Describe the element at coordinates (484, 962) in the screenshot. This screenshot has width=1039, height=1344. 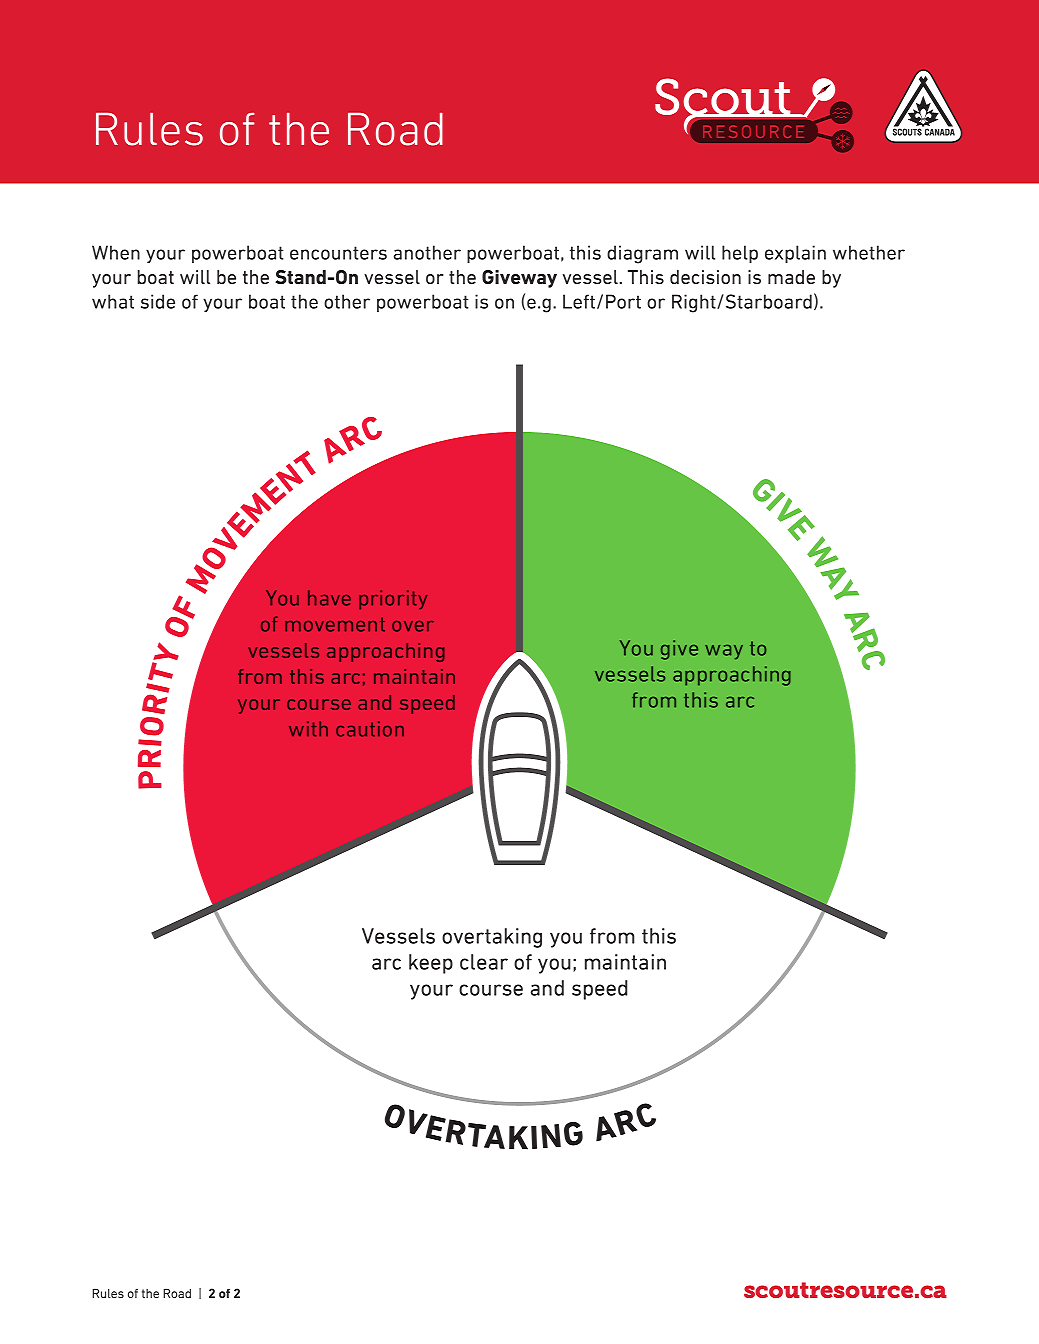
I see `clear` at that location.
